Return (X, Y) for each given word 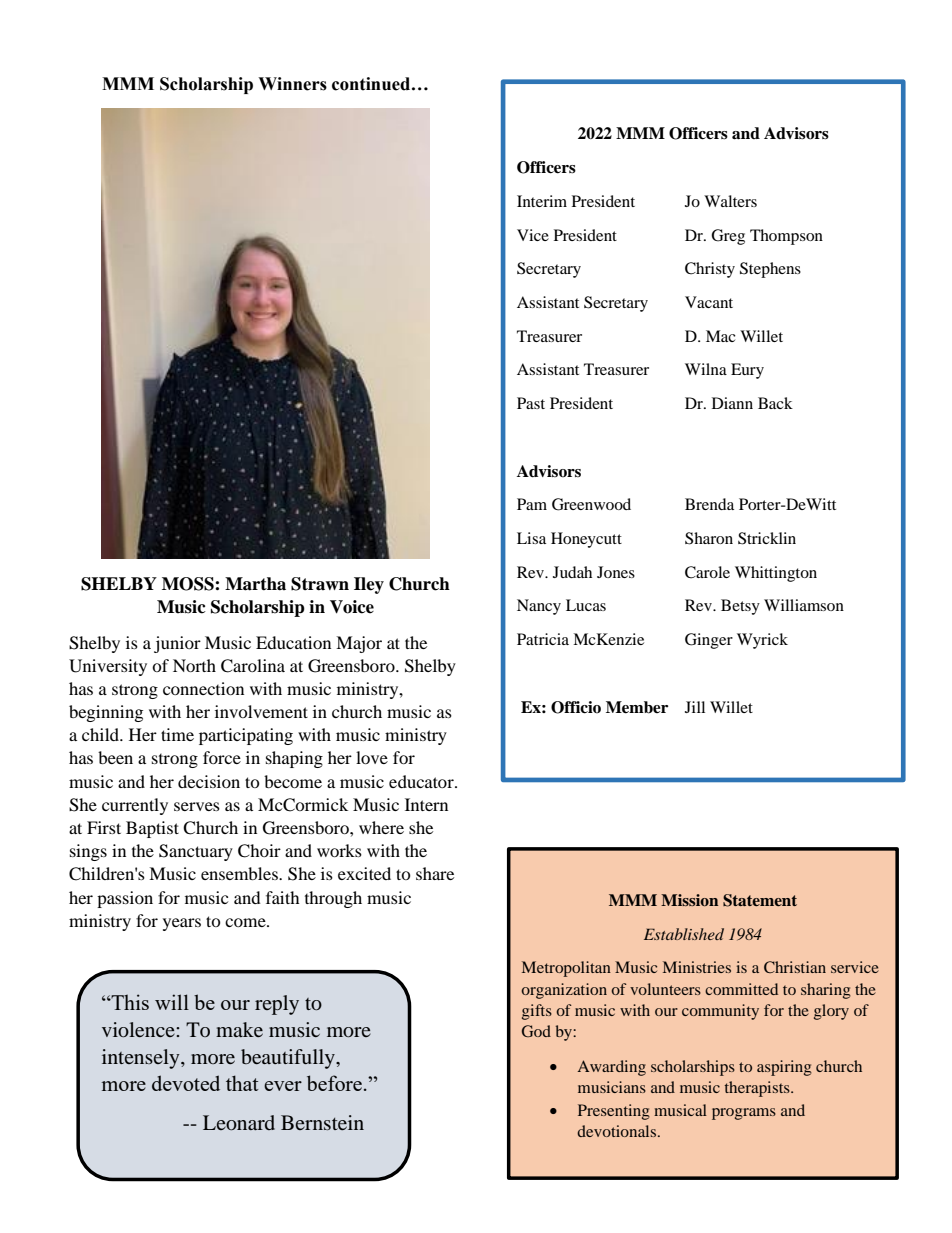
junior (177, 644)
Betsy (740, 607)
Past (531, 403)
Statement (760, 900)
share (435, 873)
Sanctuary (196, 852)
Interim (542, 201)
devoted (186, 1083)
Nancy (539, 607)
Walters (730, 201)
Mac (721, 336)
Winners (292, 84)
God (536, 1031)
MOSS (189, 584)
